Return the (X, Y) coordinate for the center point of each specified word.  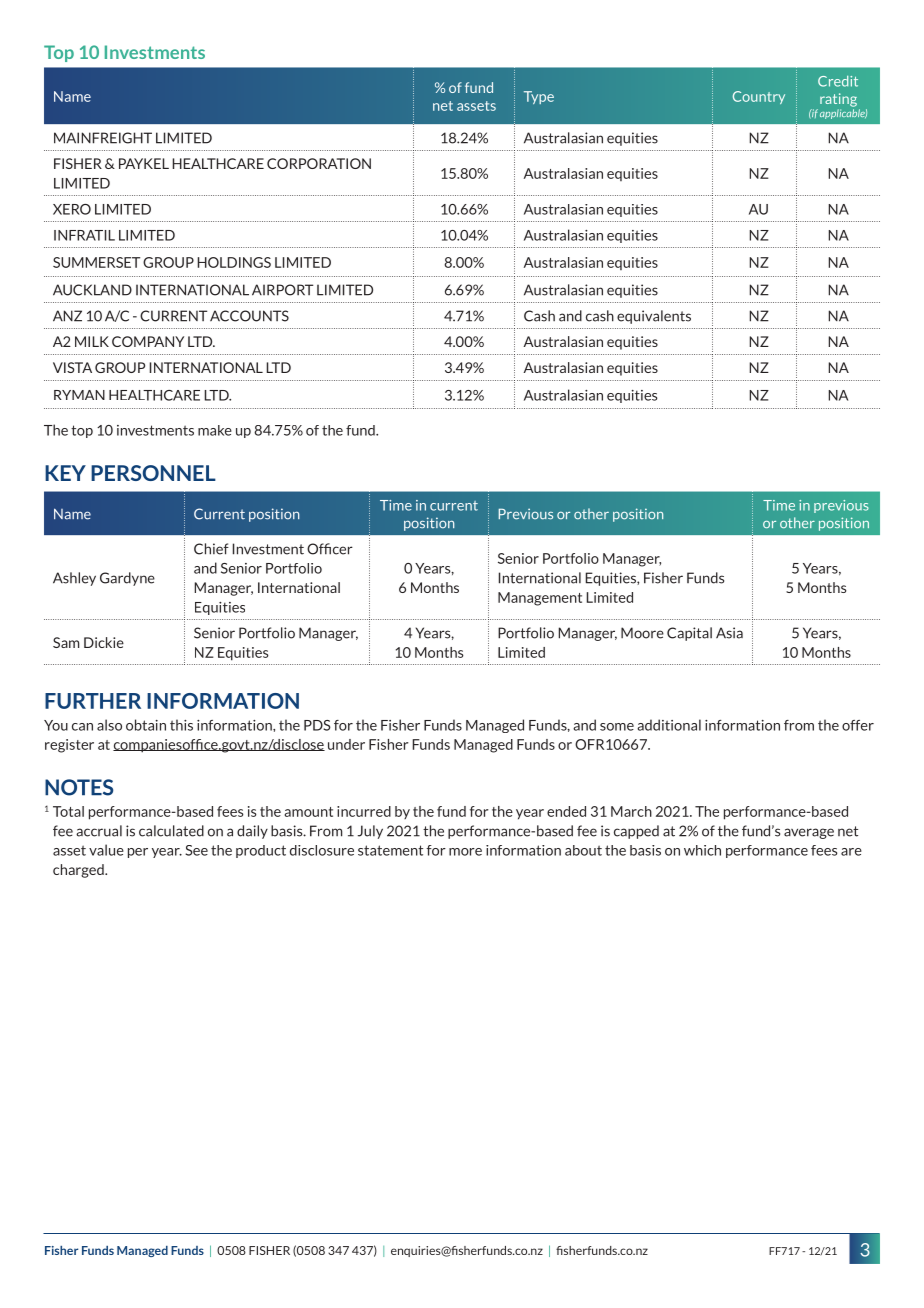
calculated (171, 831)
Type (539, 97)
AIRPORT (282, 290)
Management (540, 599)
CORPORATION (319, 163)
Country (759, 97)
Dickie (104, 642)
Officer (330, 549)
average (809, 833)
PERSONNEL (153, 473)
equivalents (654, 317)
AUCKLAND (92, 290)
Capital (689, 634)
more (465, 852)
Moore (642, 633)
